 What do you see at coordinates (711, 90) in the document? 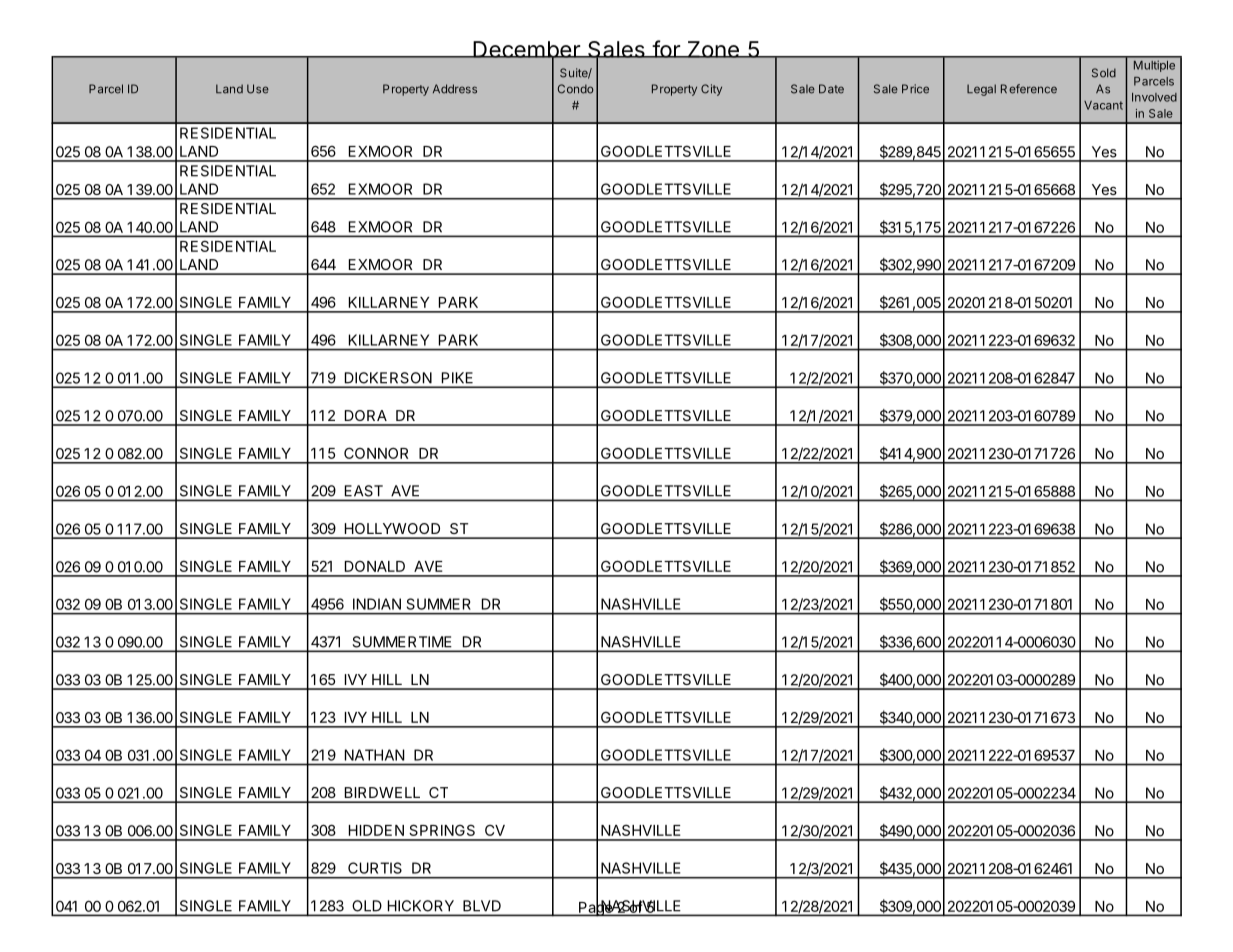
I see `City` at bounding box center [711, 90].
